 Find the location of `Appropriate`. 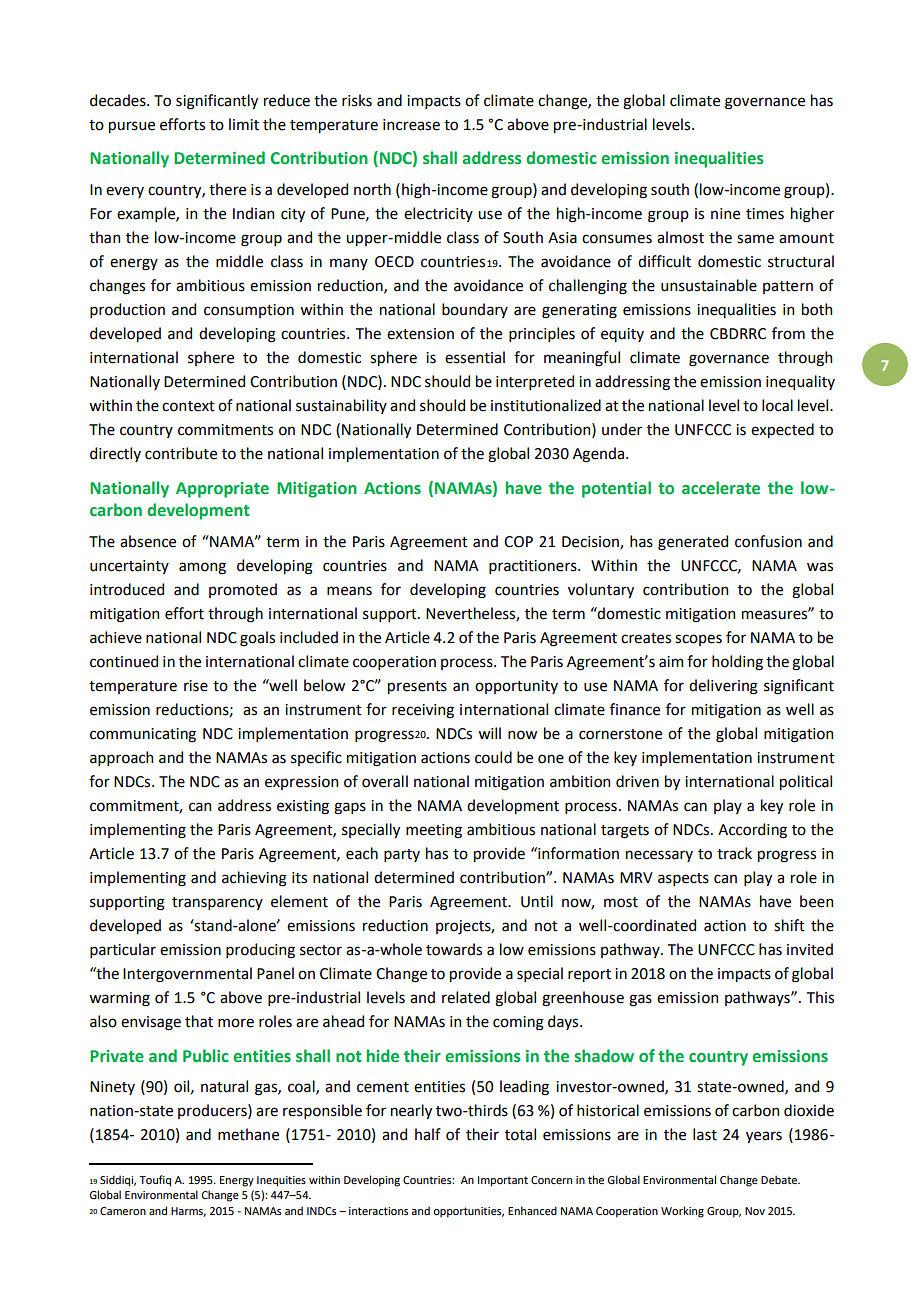

Appropriate is located at coordinates (222, 490).
